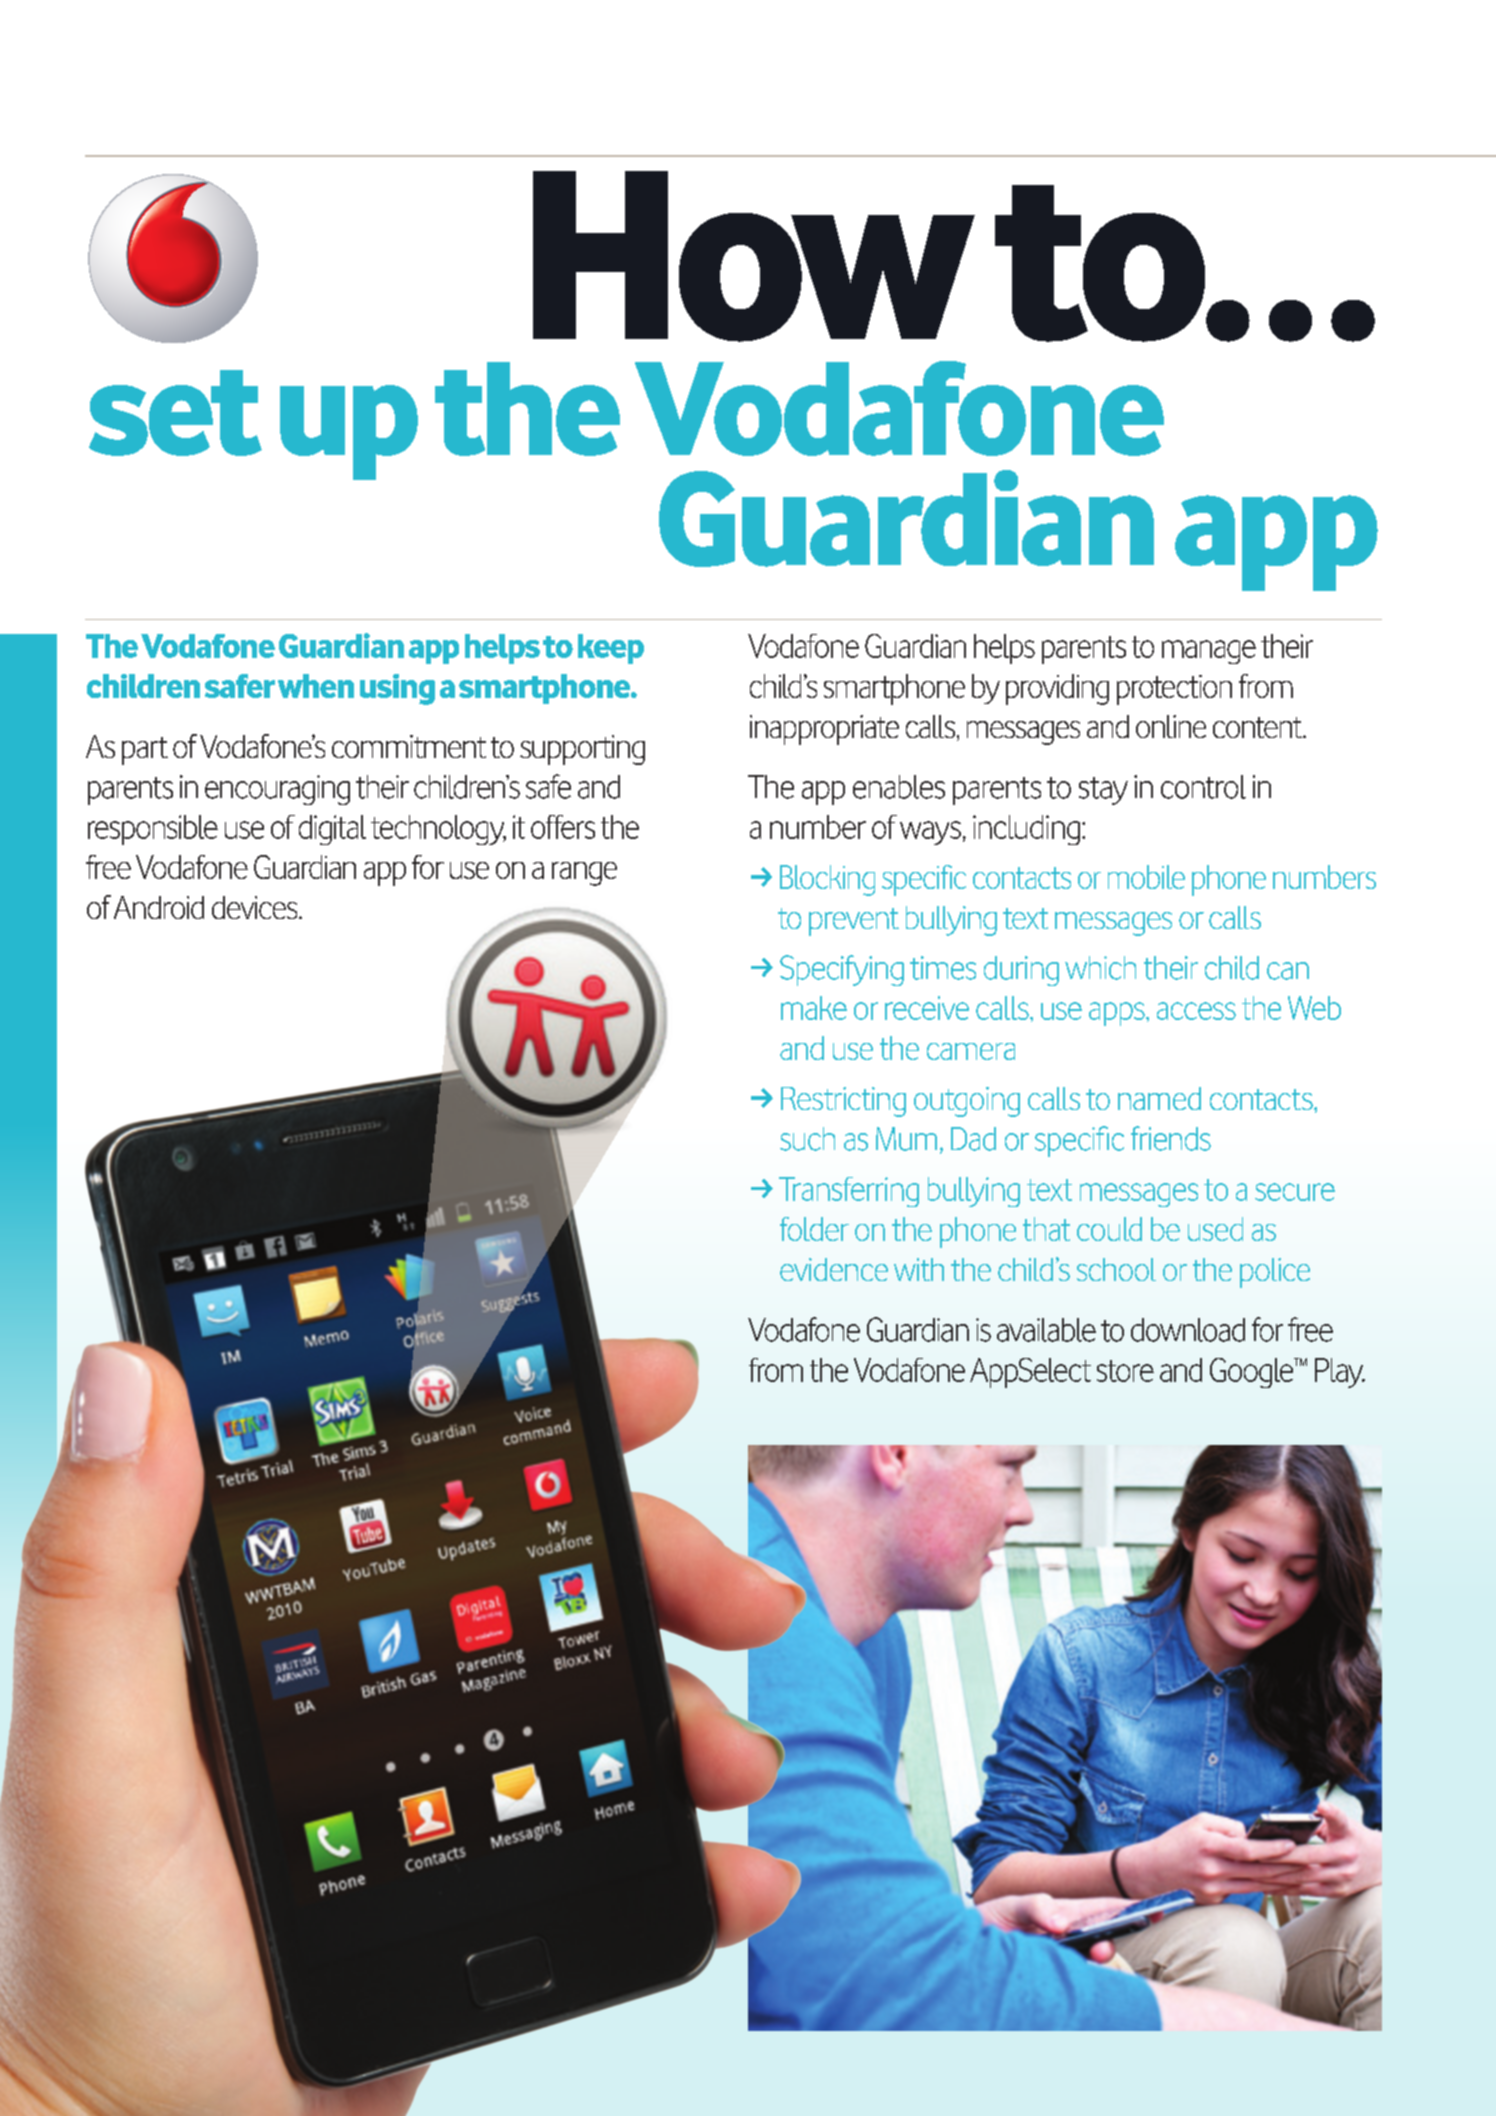  Describe the element at coordinates (754, 256) in the document. I see `How` at that location.
